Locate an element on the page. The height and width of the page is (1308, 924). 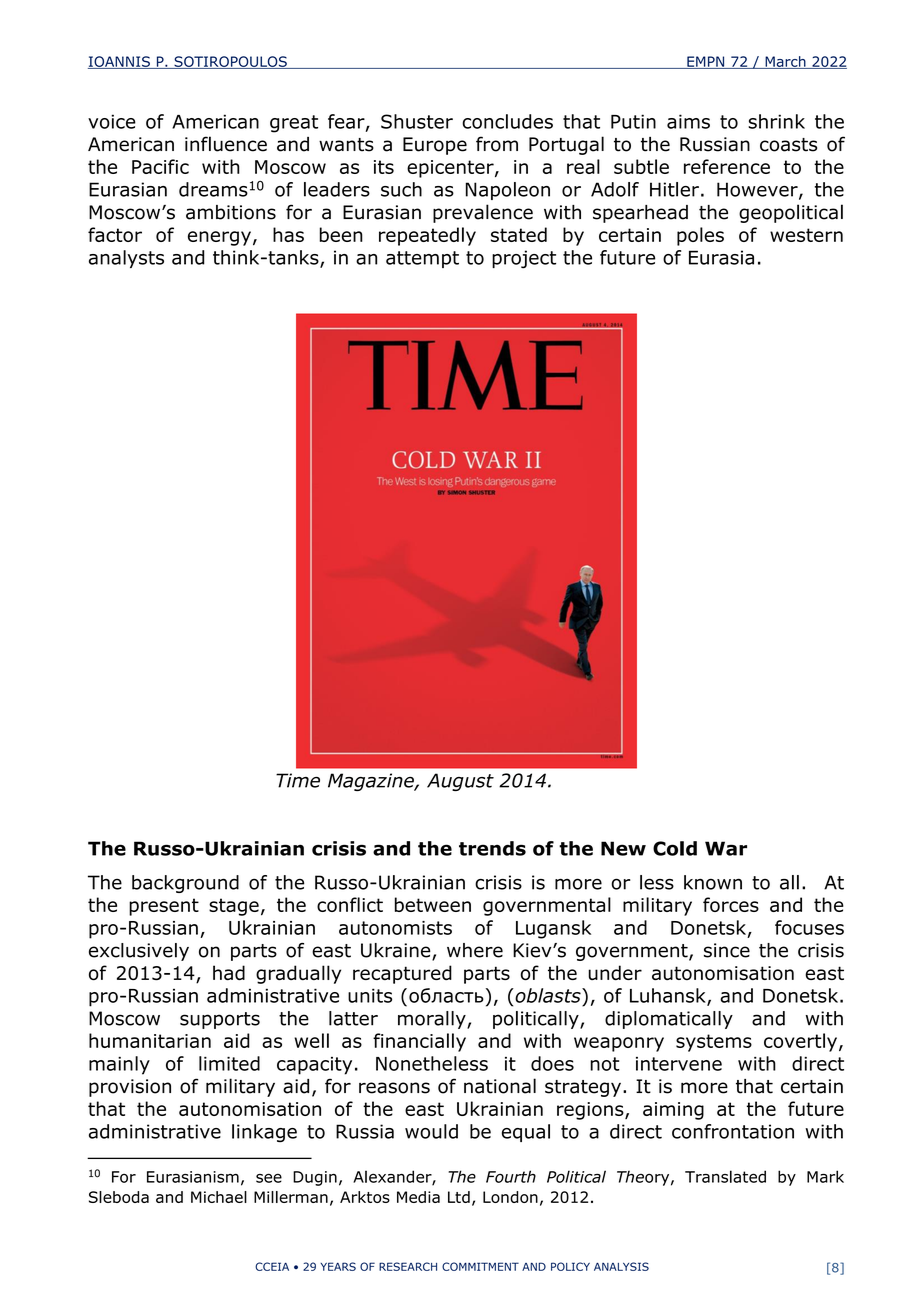
concludes is located at coordinates (507, 121).
